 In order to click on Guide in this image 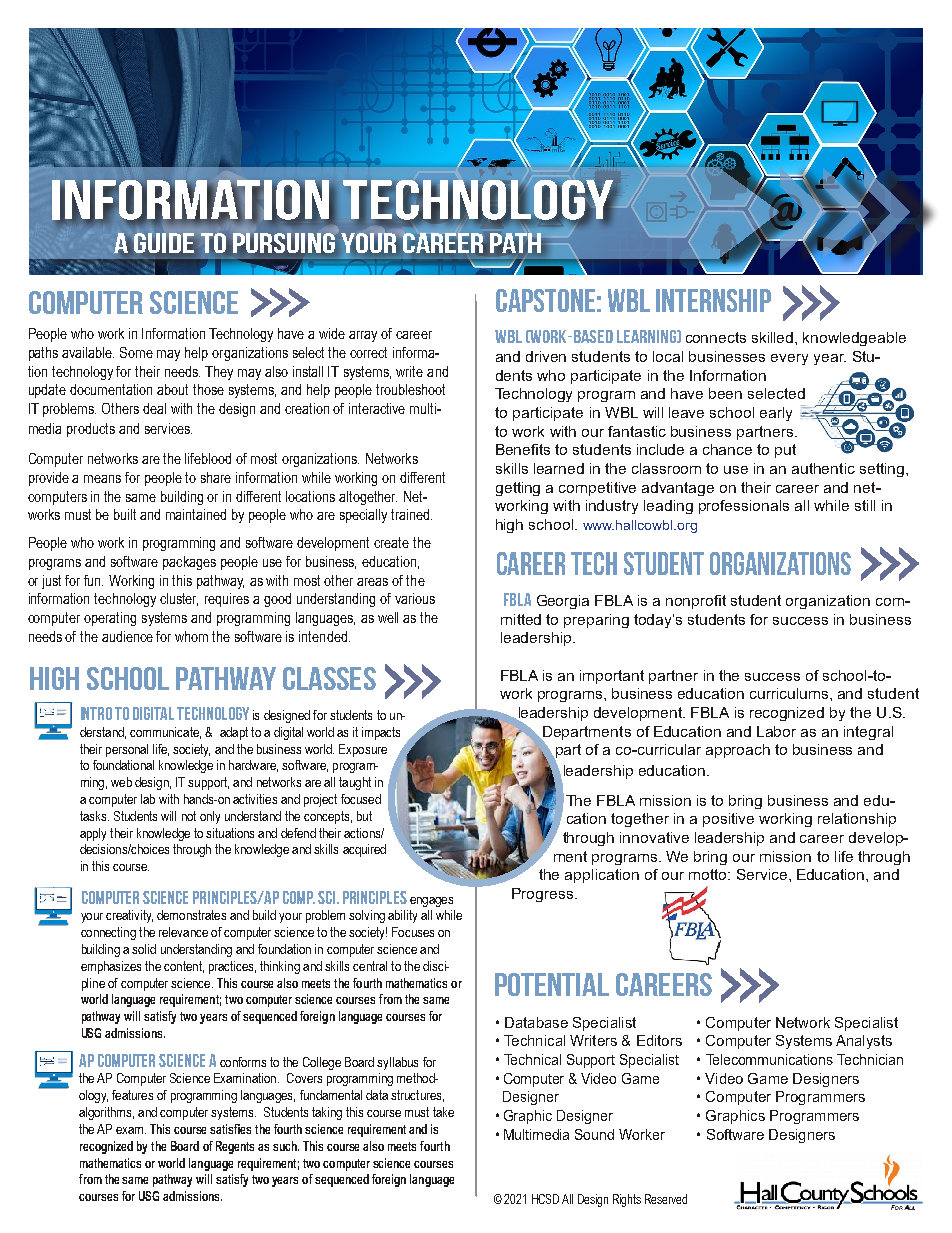, I will do `click(164, 243)`.
